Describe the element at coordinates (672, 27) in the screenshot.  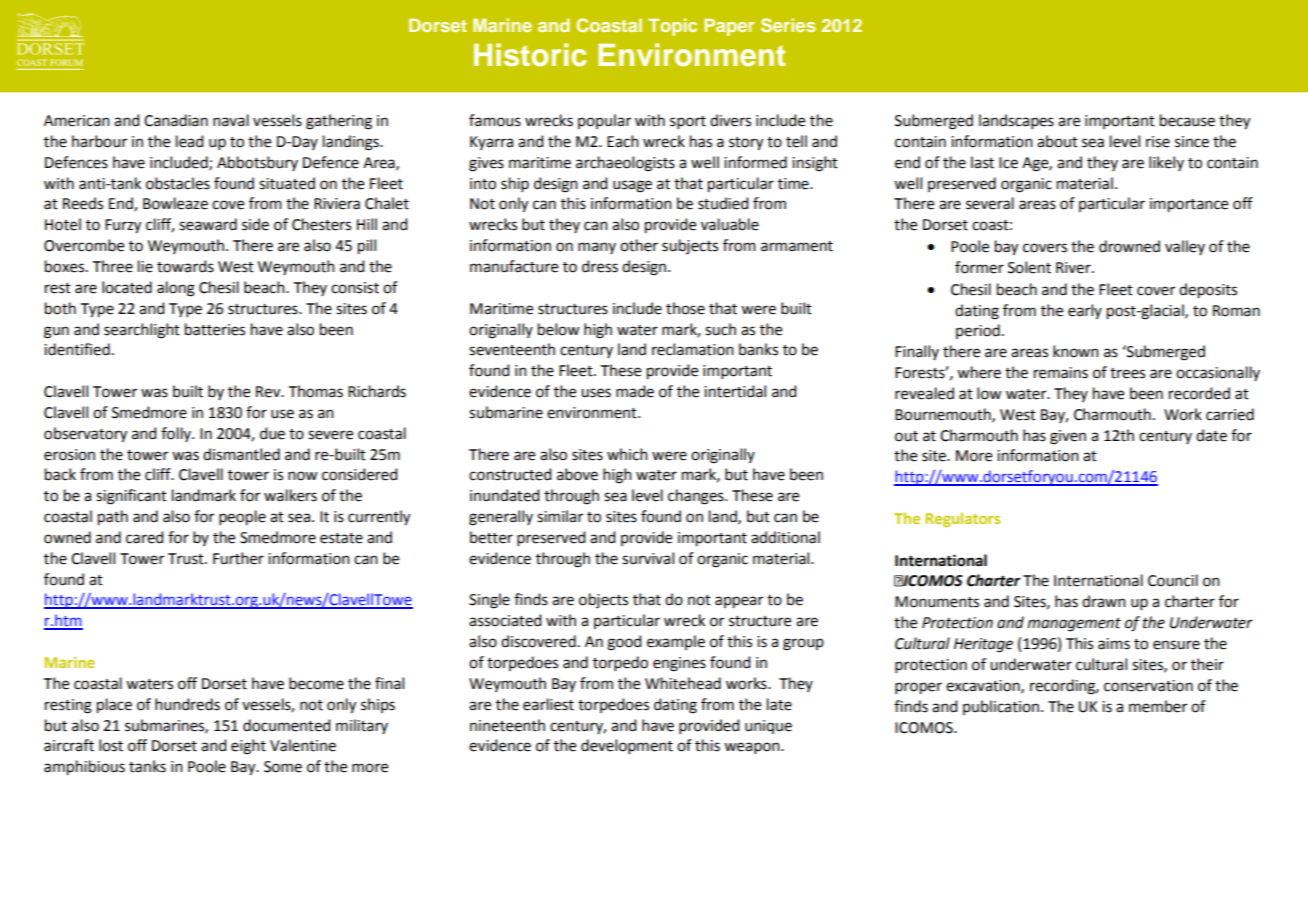
I see `Topic` at that location.
